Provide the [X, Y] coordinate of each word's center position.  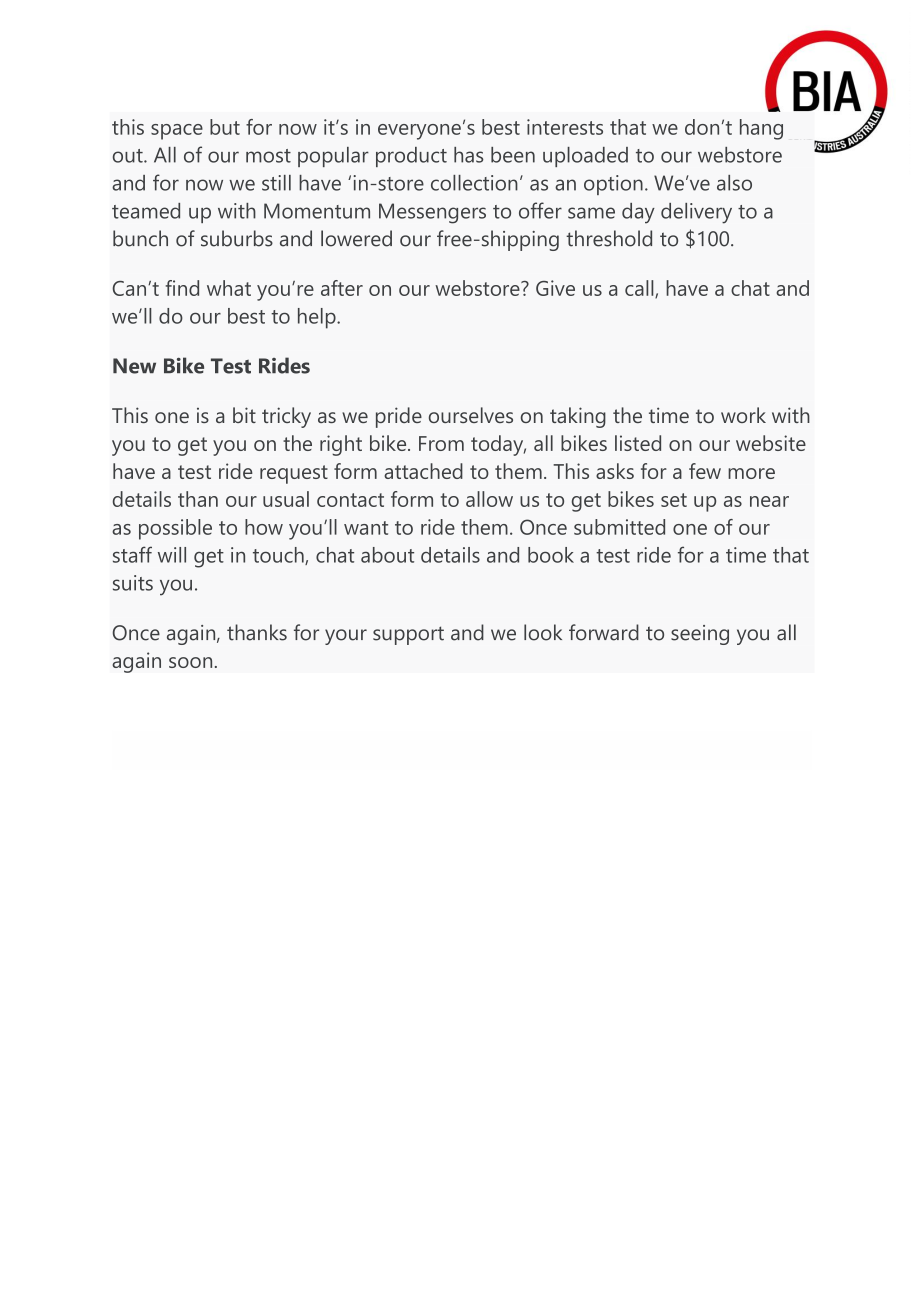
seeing [700, 635]
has [469, 155]
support [408, 635]
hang [761, 129]
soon [190, 662]
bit [244, 415]
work [743, 415]
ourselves [471, 415]
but [225, 127]
